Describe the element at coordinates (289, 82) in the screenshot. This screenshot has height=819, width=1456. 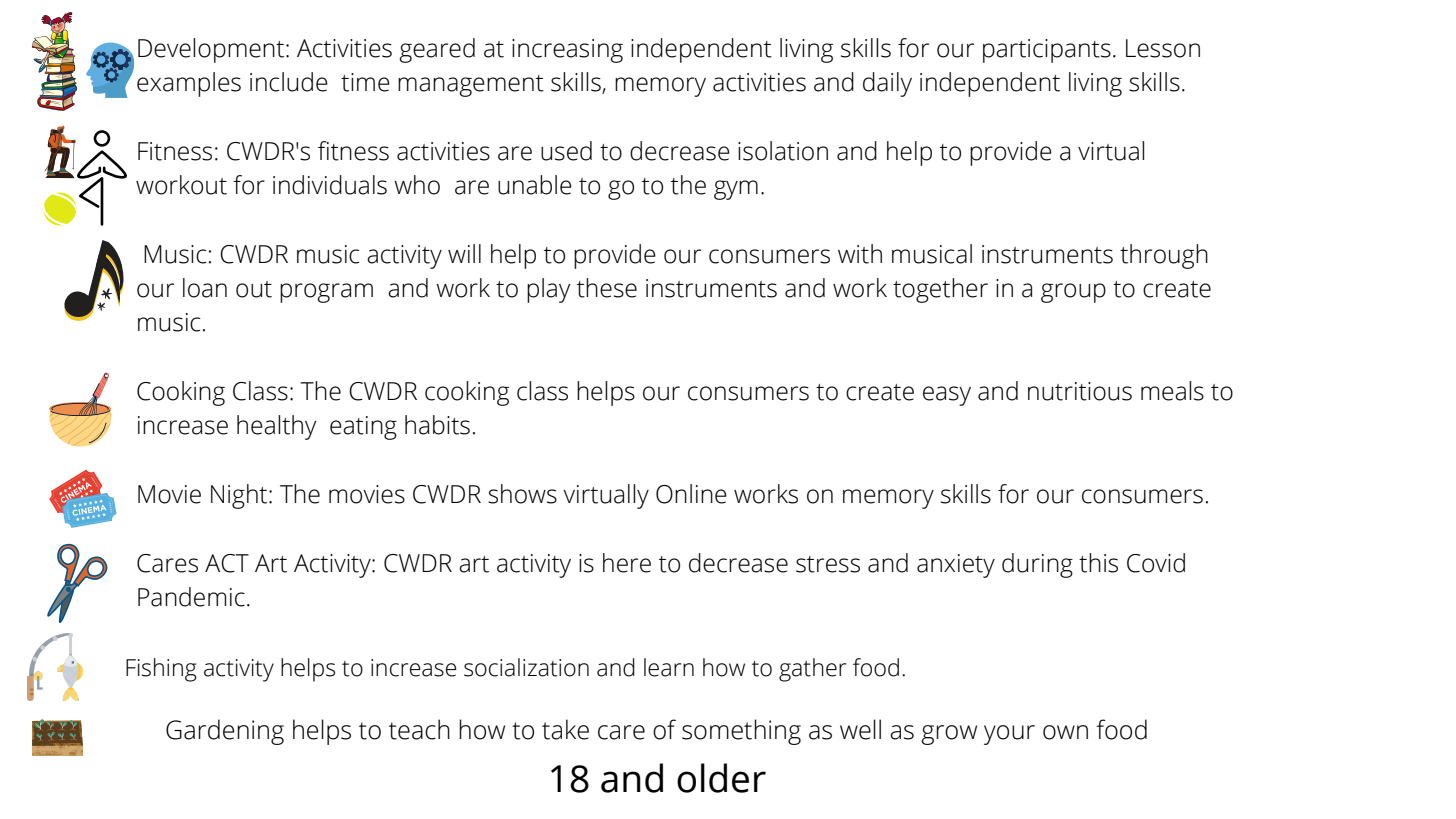
I see `include` at that location.
